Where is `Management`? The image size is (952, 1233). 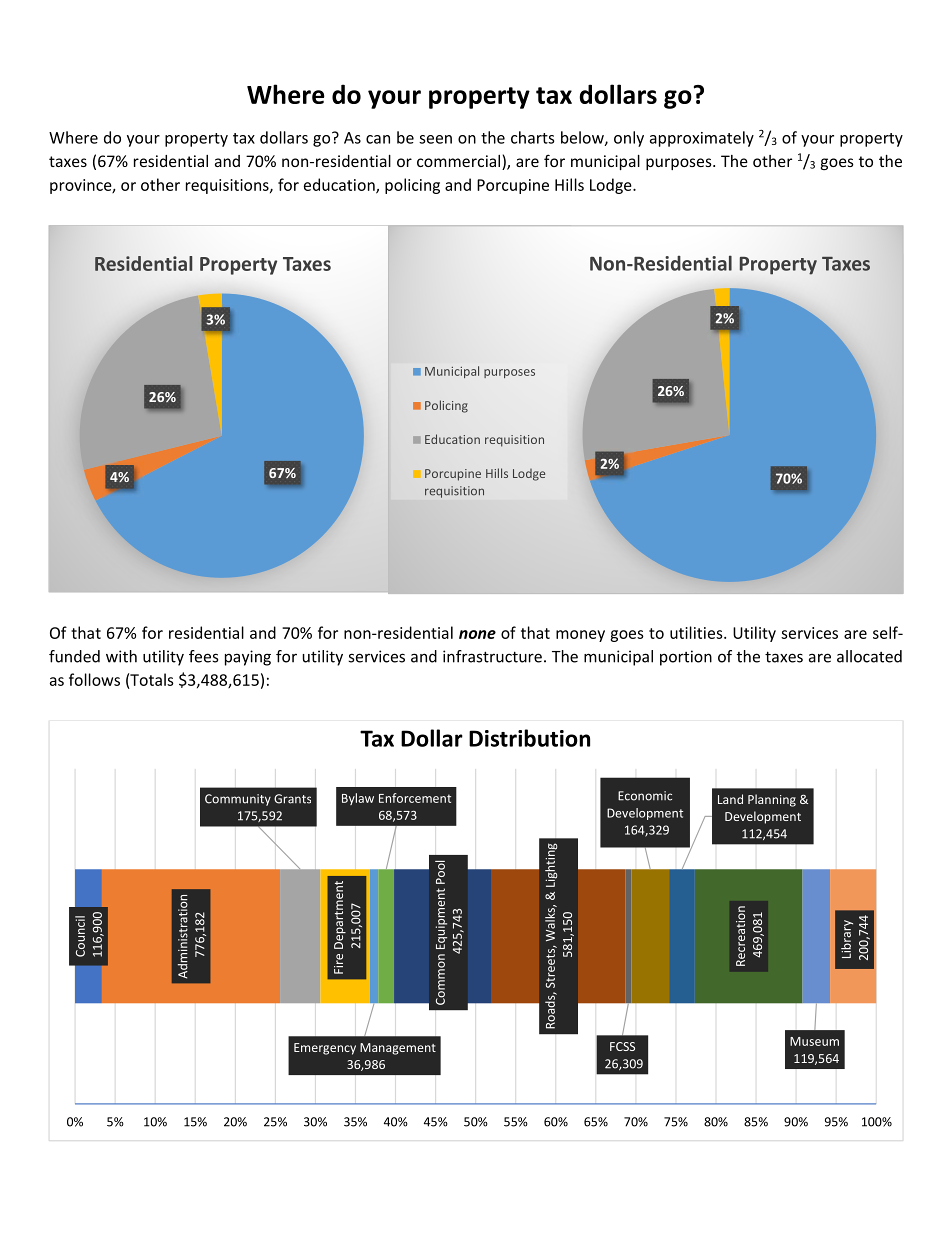 Management is located at coordinates (398, 1049).
